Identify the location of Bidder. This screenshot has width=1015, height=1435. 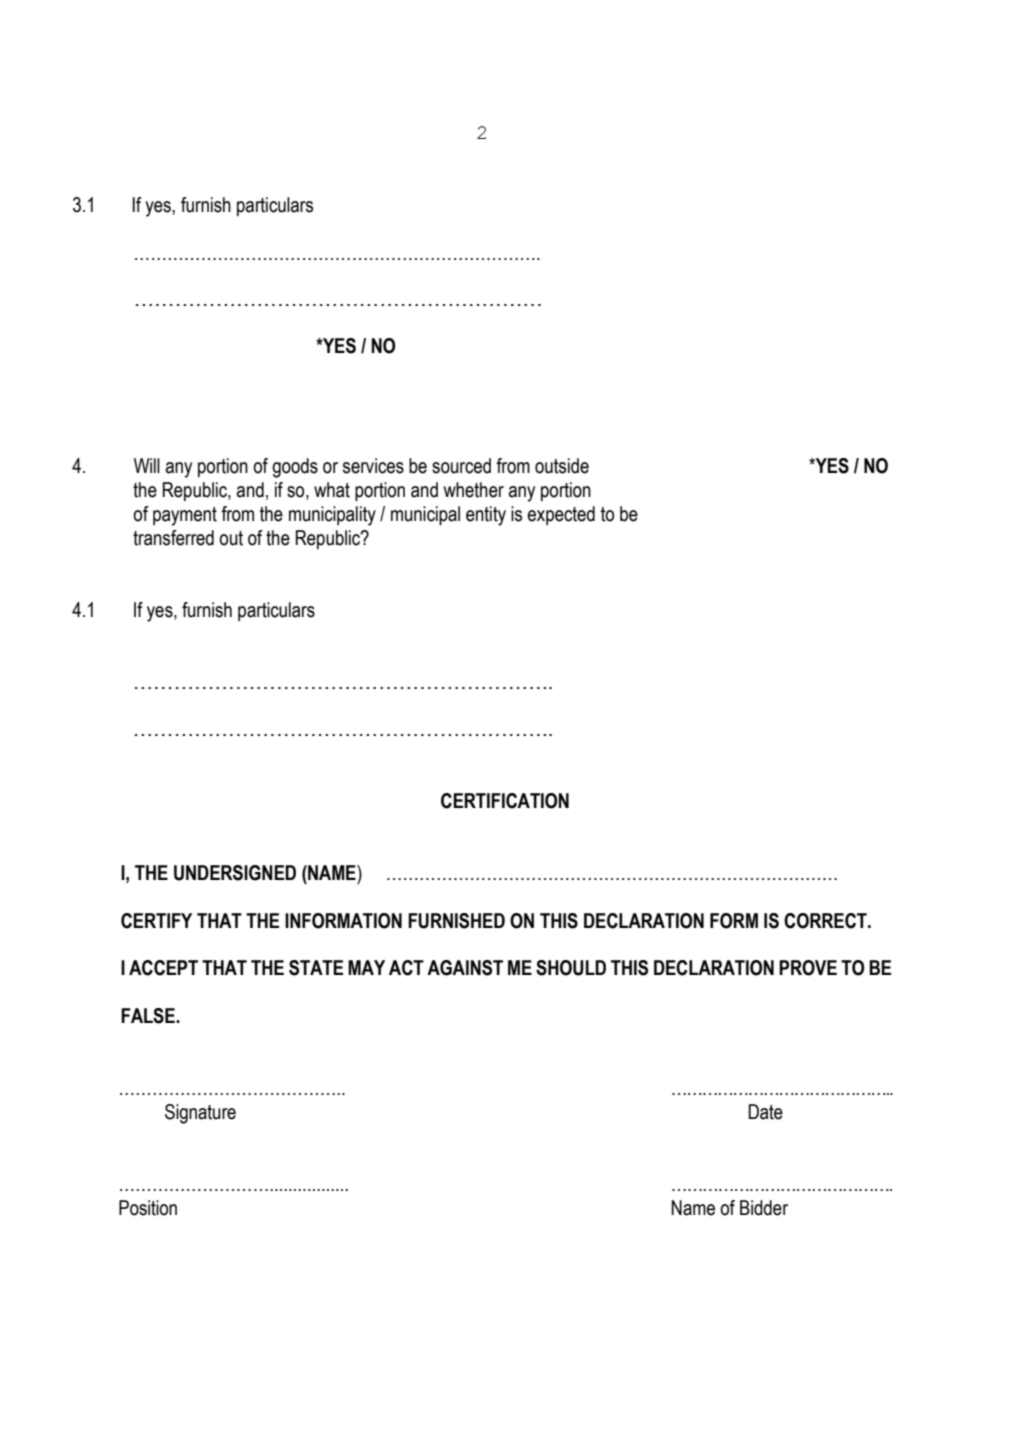
(764, 1208).
